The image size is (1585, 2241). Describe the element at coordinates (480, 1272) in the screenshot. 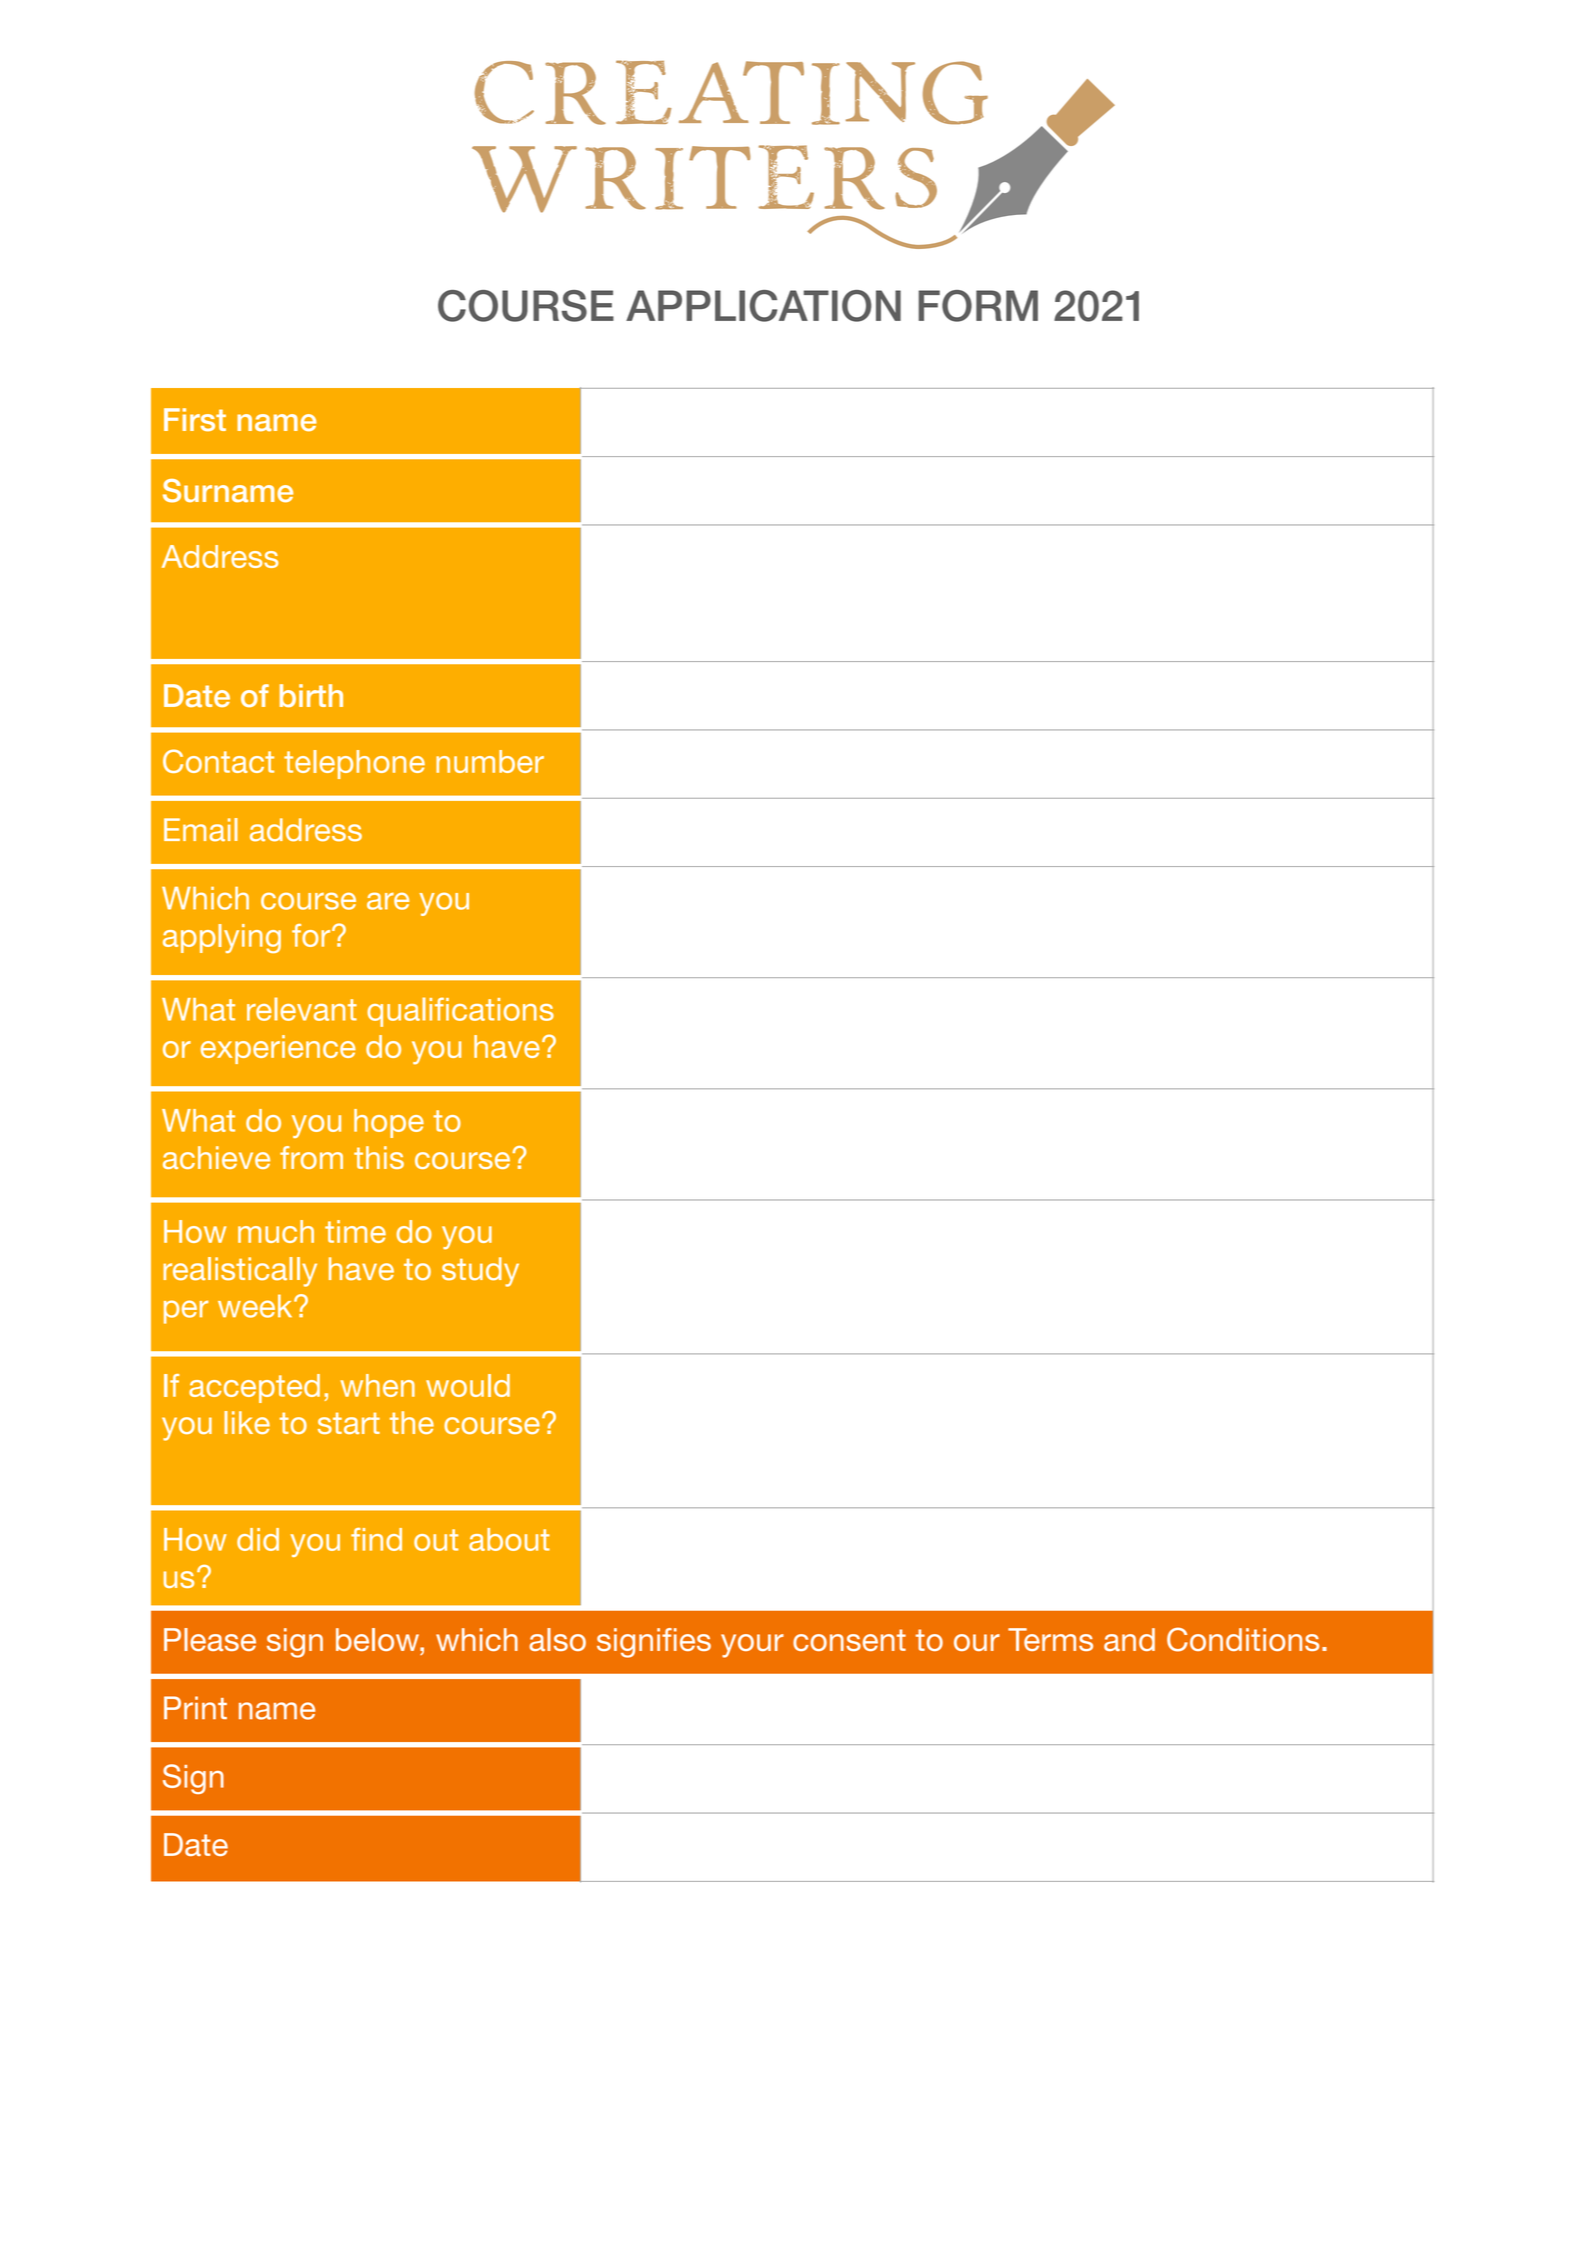

I see `study` at that location.
